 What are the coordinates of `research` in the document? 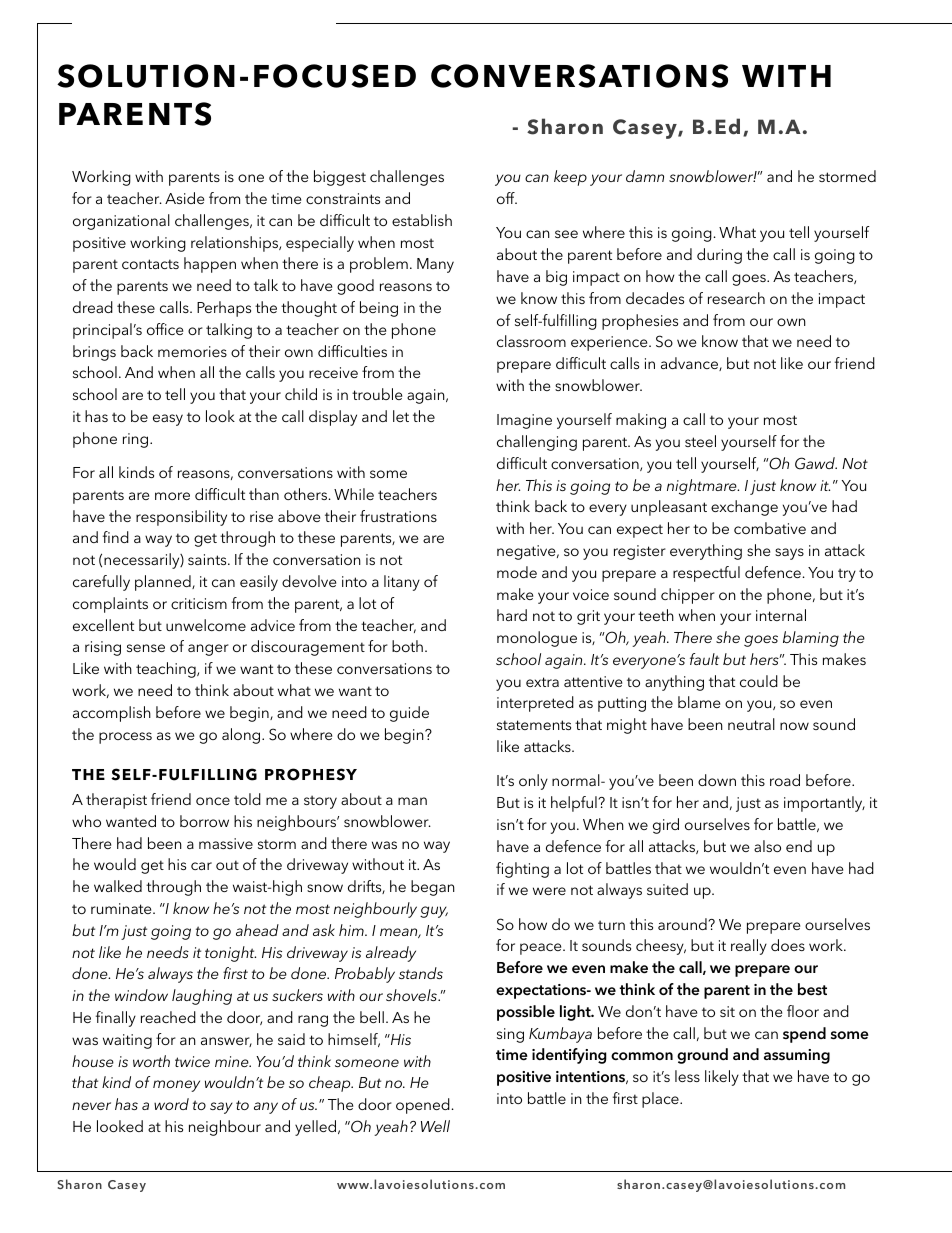 It's located at (736, 298).
